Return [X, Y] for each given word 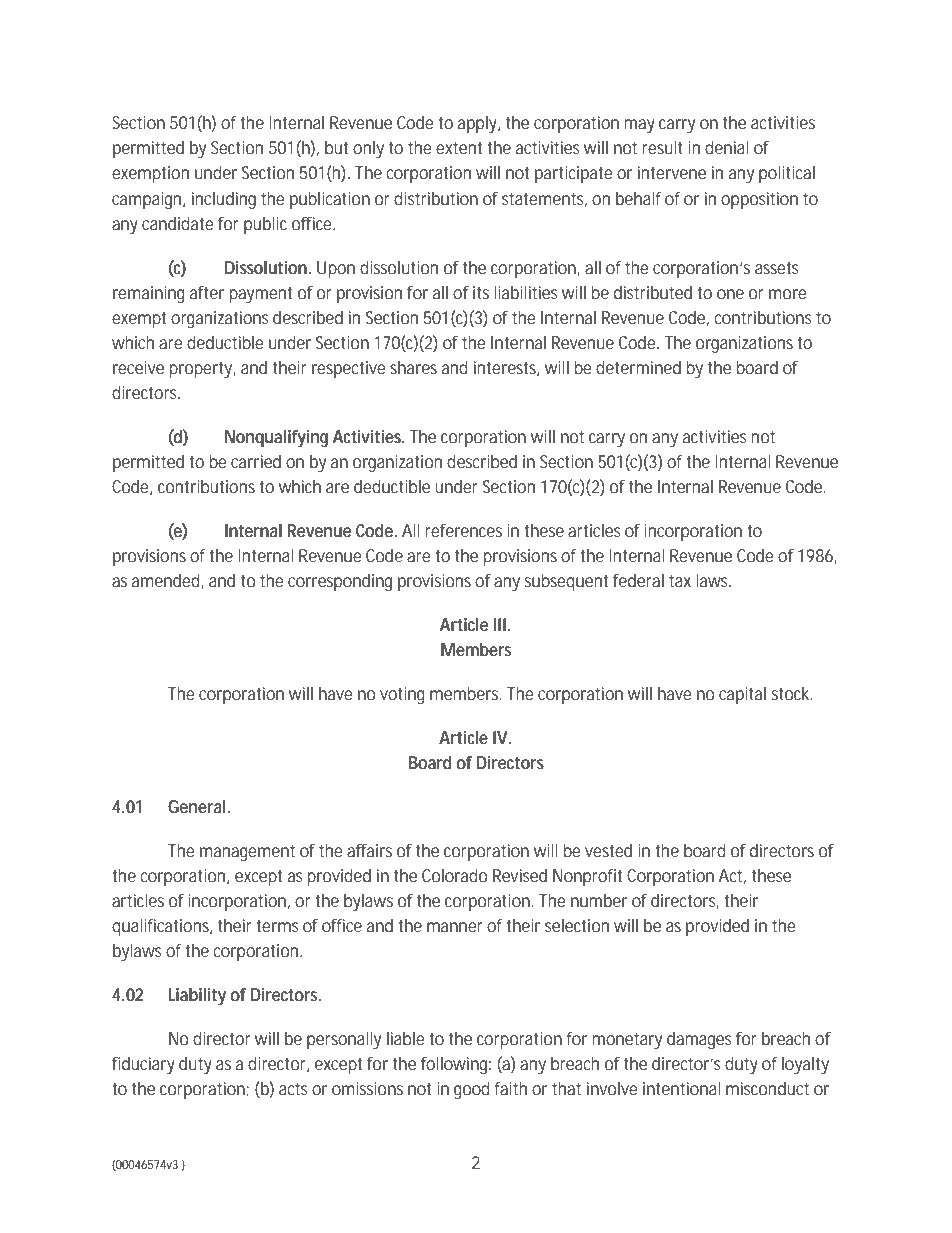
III [500, 624]
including [224, 200]
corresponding [340, 582]
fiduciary [143, 1065]
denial [726, 147]
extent [459, 148]
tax [680, 581]
